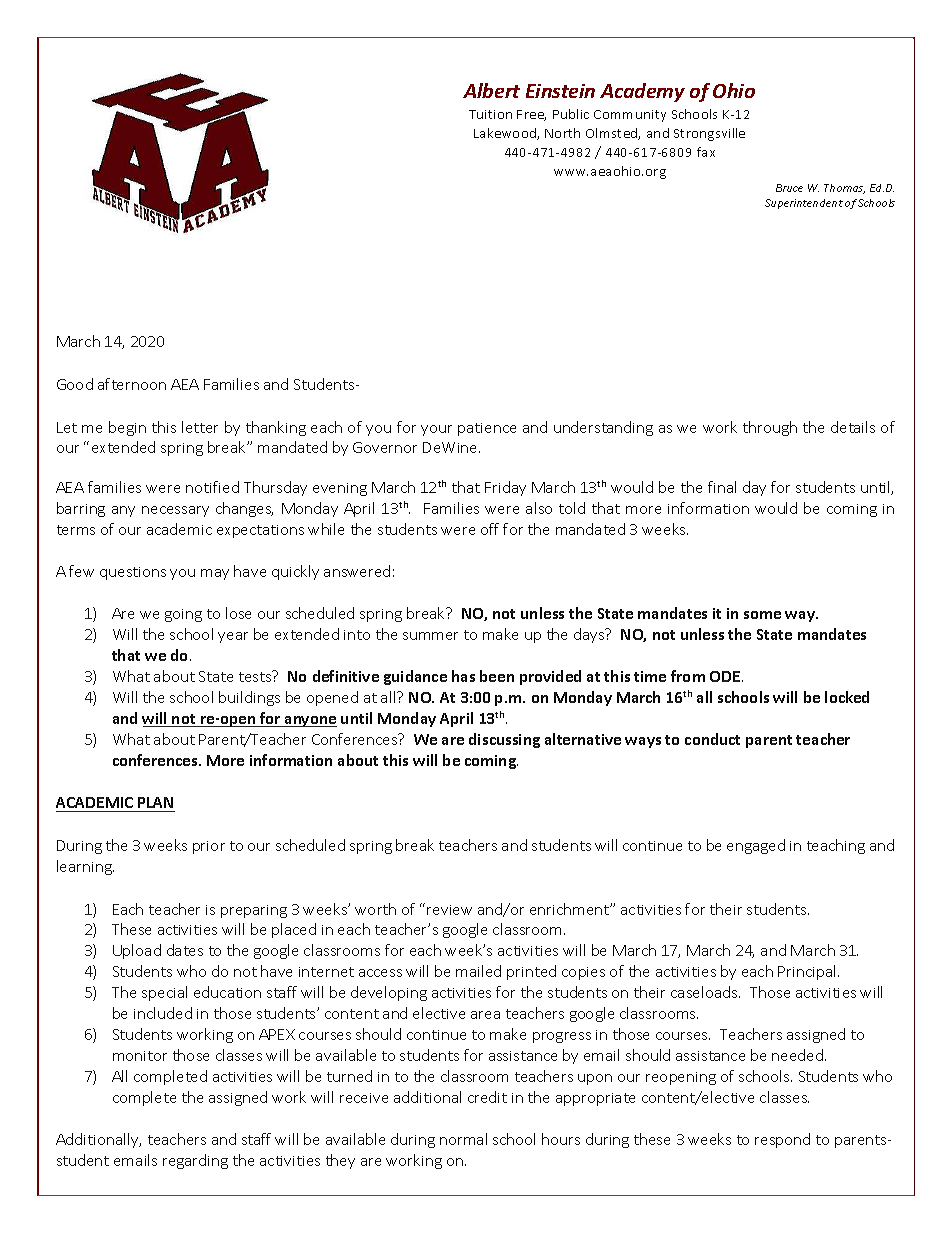  Describe the element at coordinates (463, 1139) in the screenshot. I see `normal` at that location.
